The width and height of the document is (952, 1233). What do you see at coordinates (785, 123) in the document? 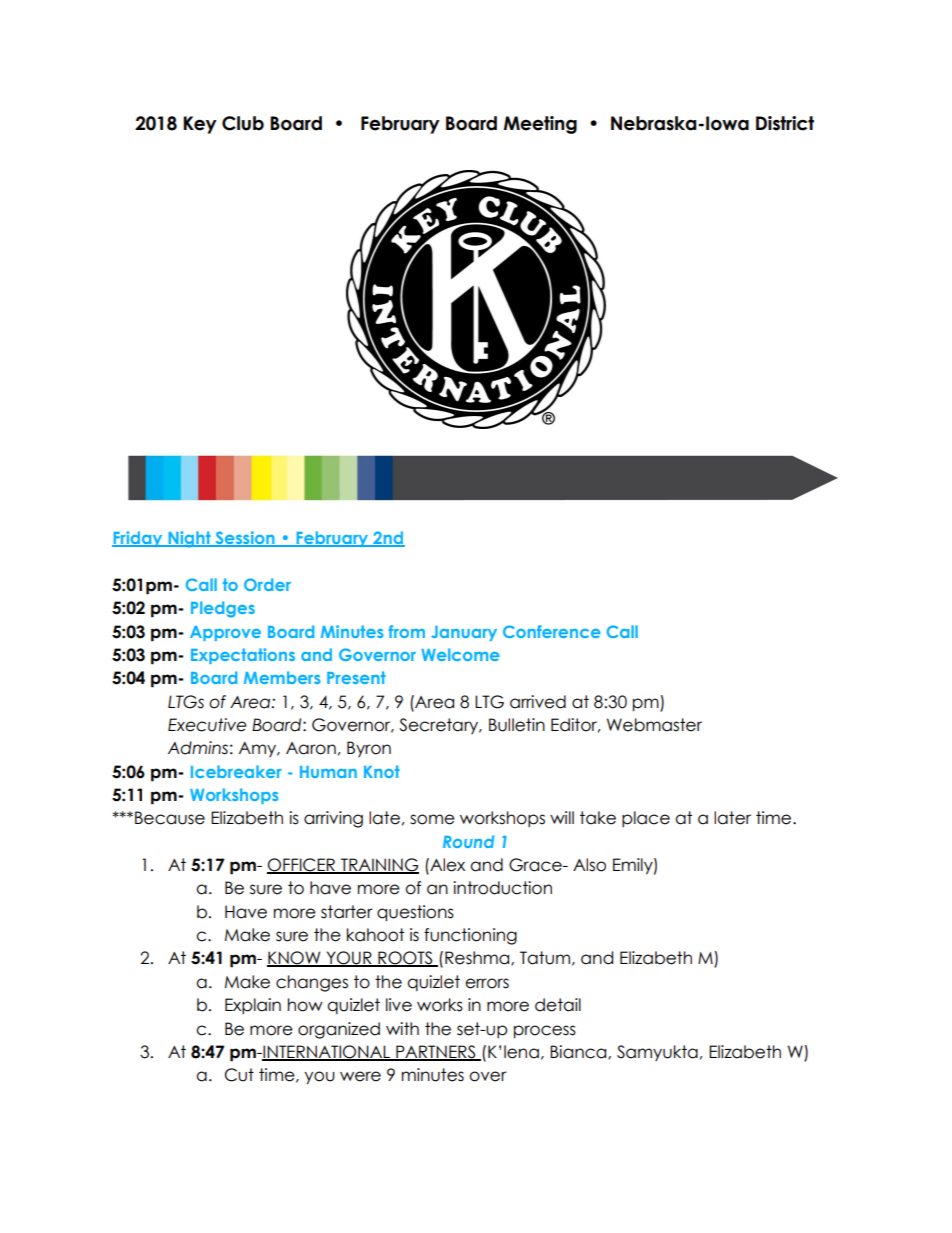
I see `District` at bounding box center [785, 123].
